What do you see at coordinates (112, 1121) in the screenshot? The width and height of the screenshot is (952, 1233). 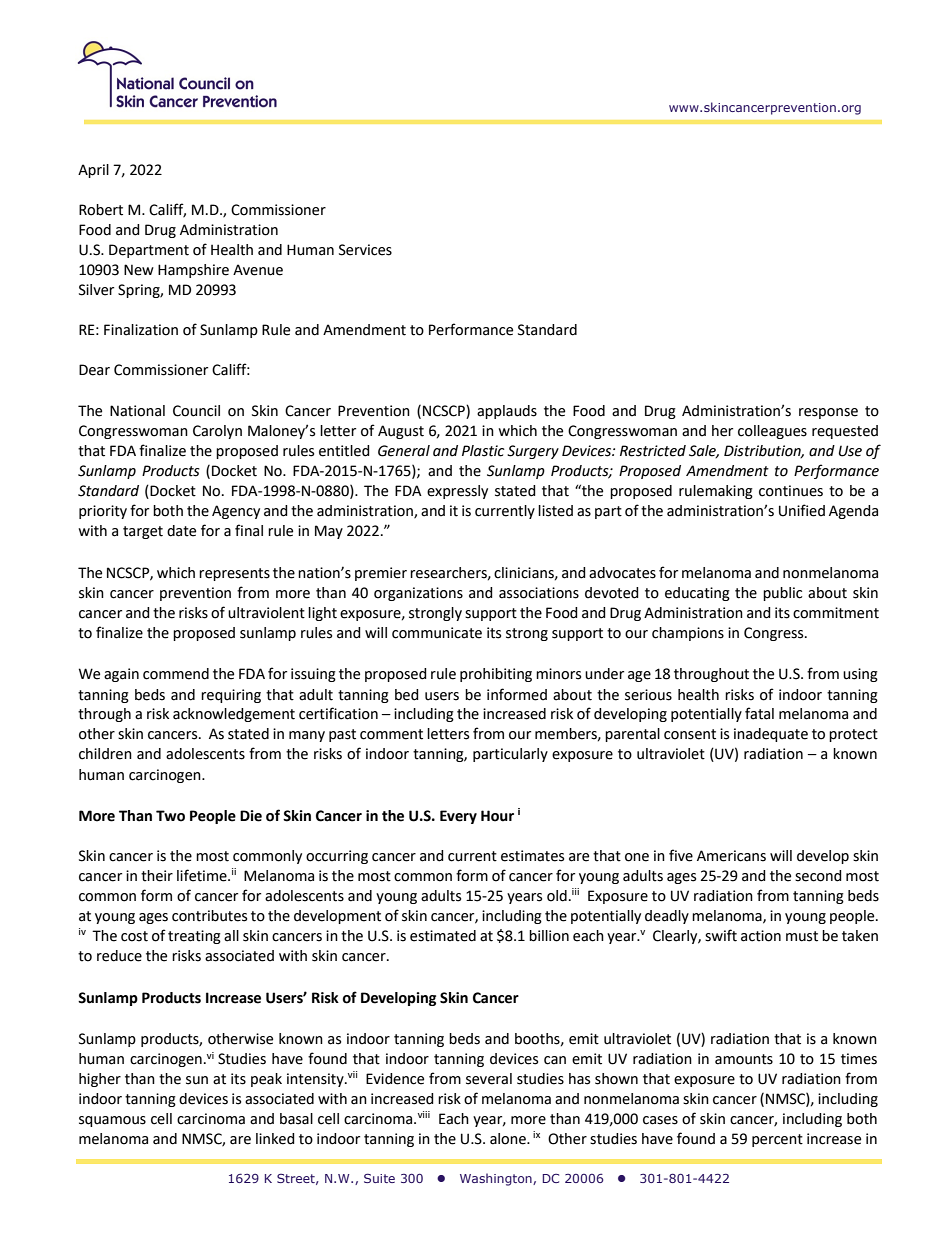 I see `squamous` at bounding box center [112, 1121].
